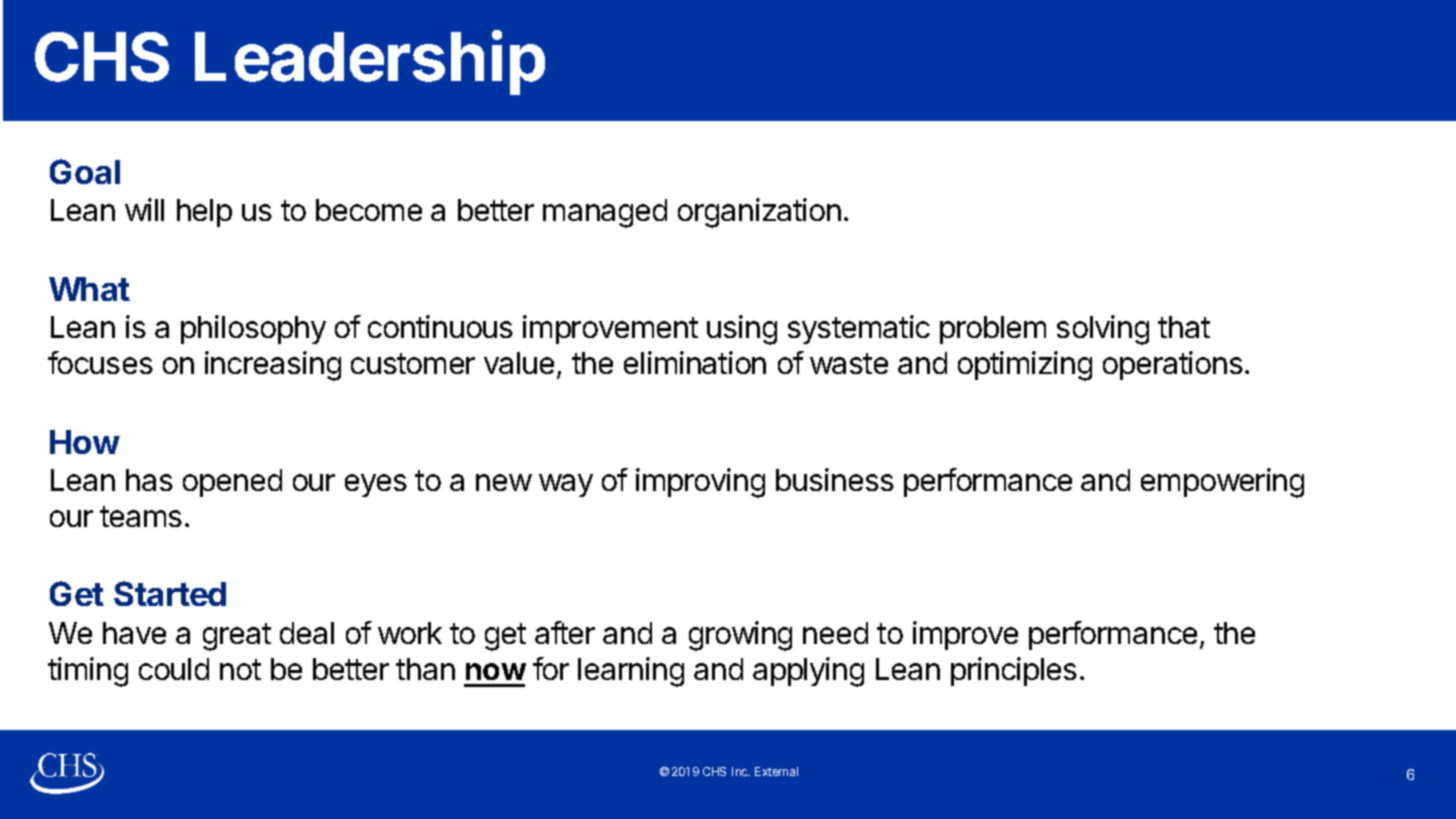 The image size is (1456, 819). What do you see at coordinates (695, 362) in the screenshot?
I see `elimination` at bounding box center [695, 362].
